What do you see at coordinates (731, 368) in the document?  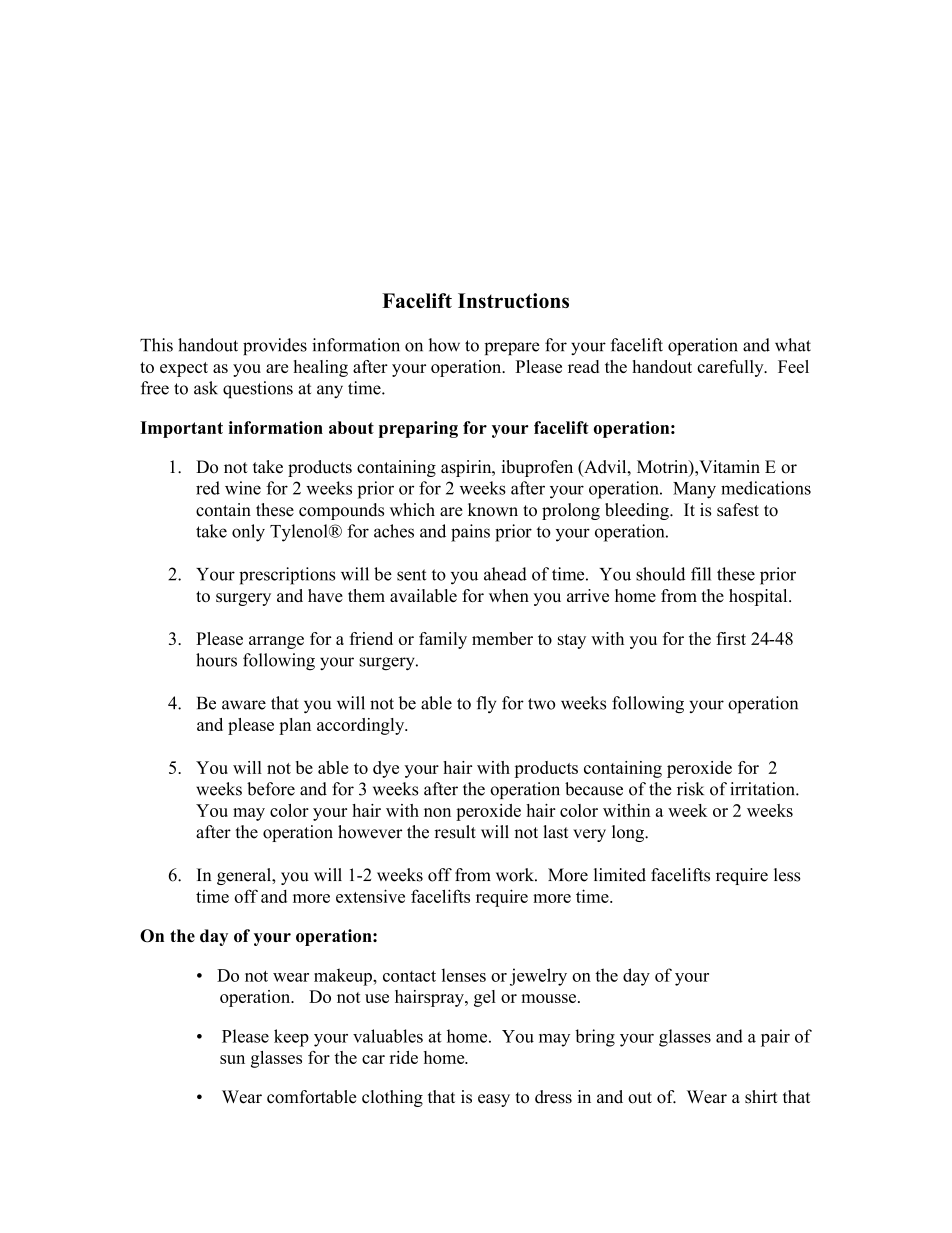 I see `carefully` at bounding box center [731, 368].
